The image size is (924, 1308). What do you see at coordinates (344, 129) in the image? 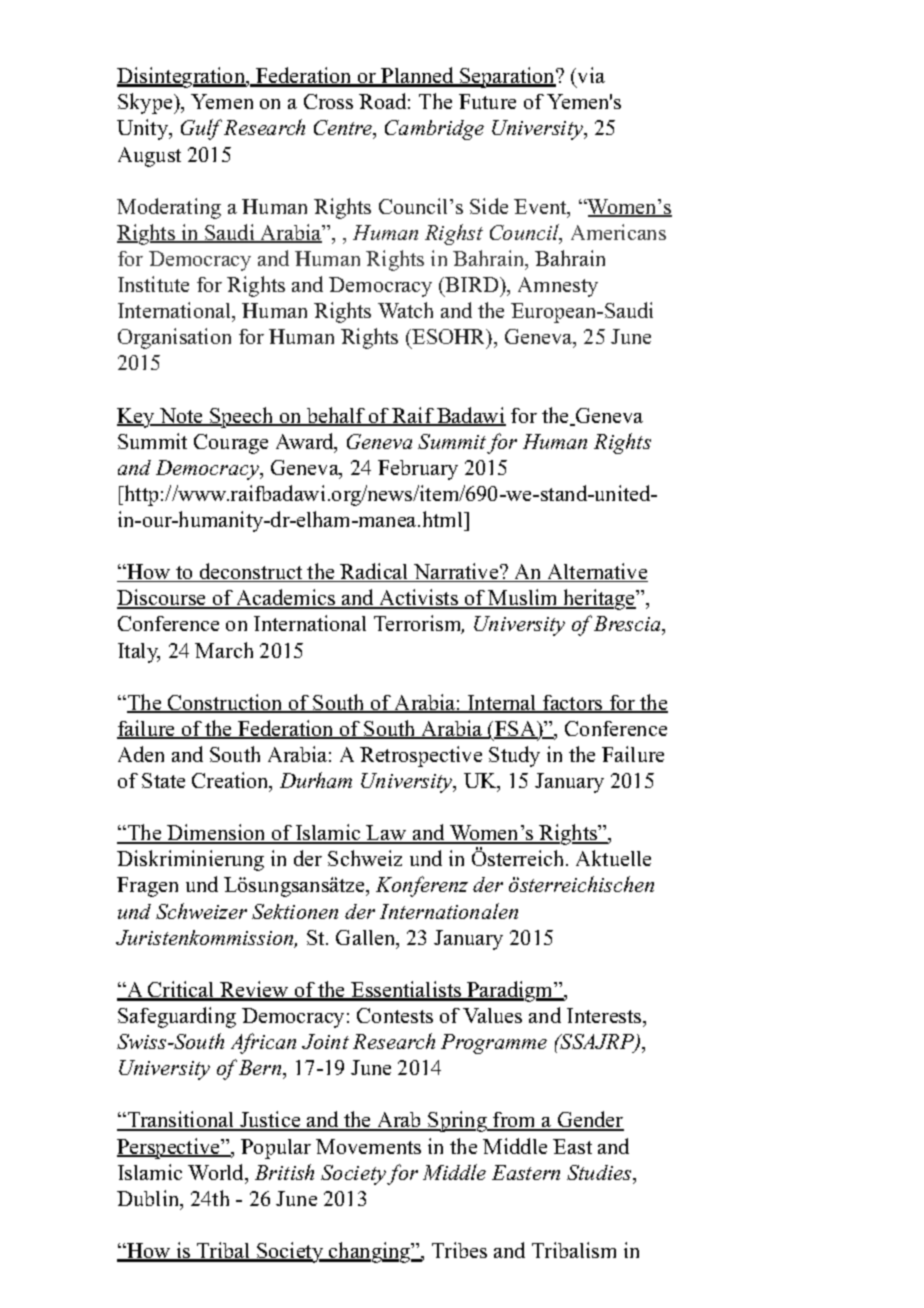
I see `Centre` at bounding box center [344, 129].
